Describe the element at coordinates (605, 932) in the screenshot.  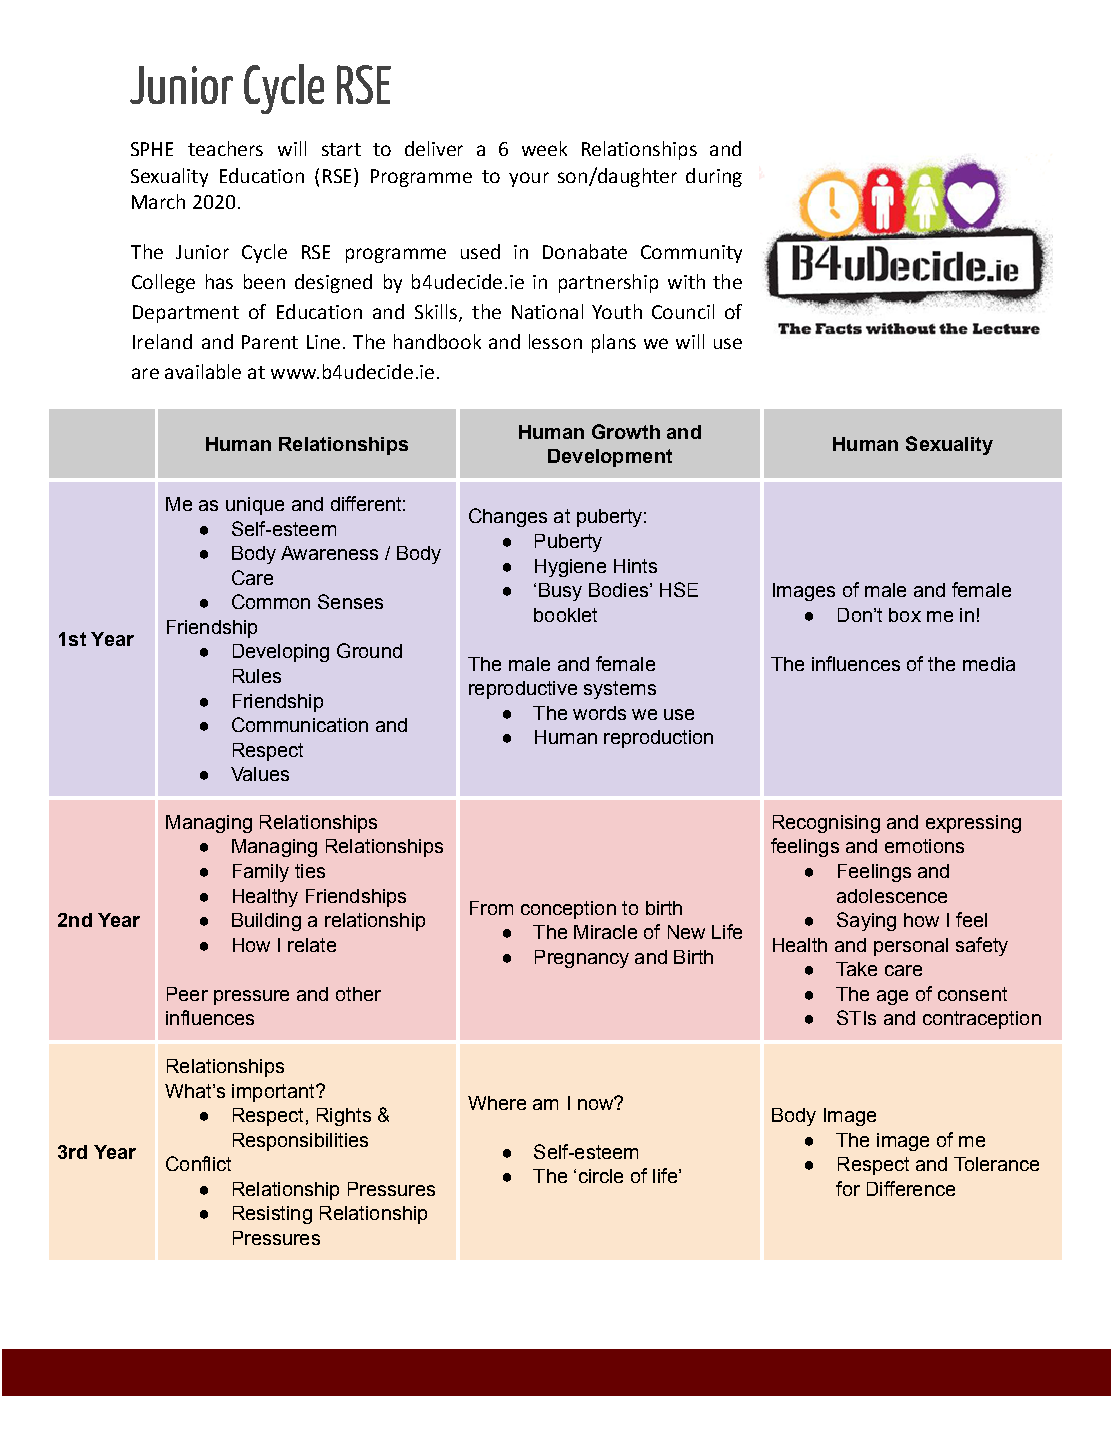
I see `Miracle` at that location.
